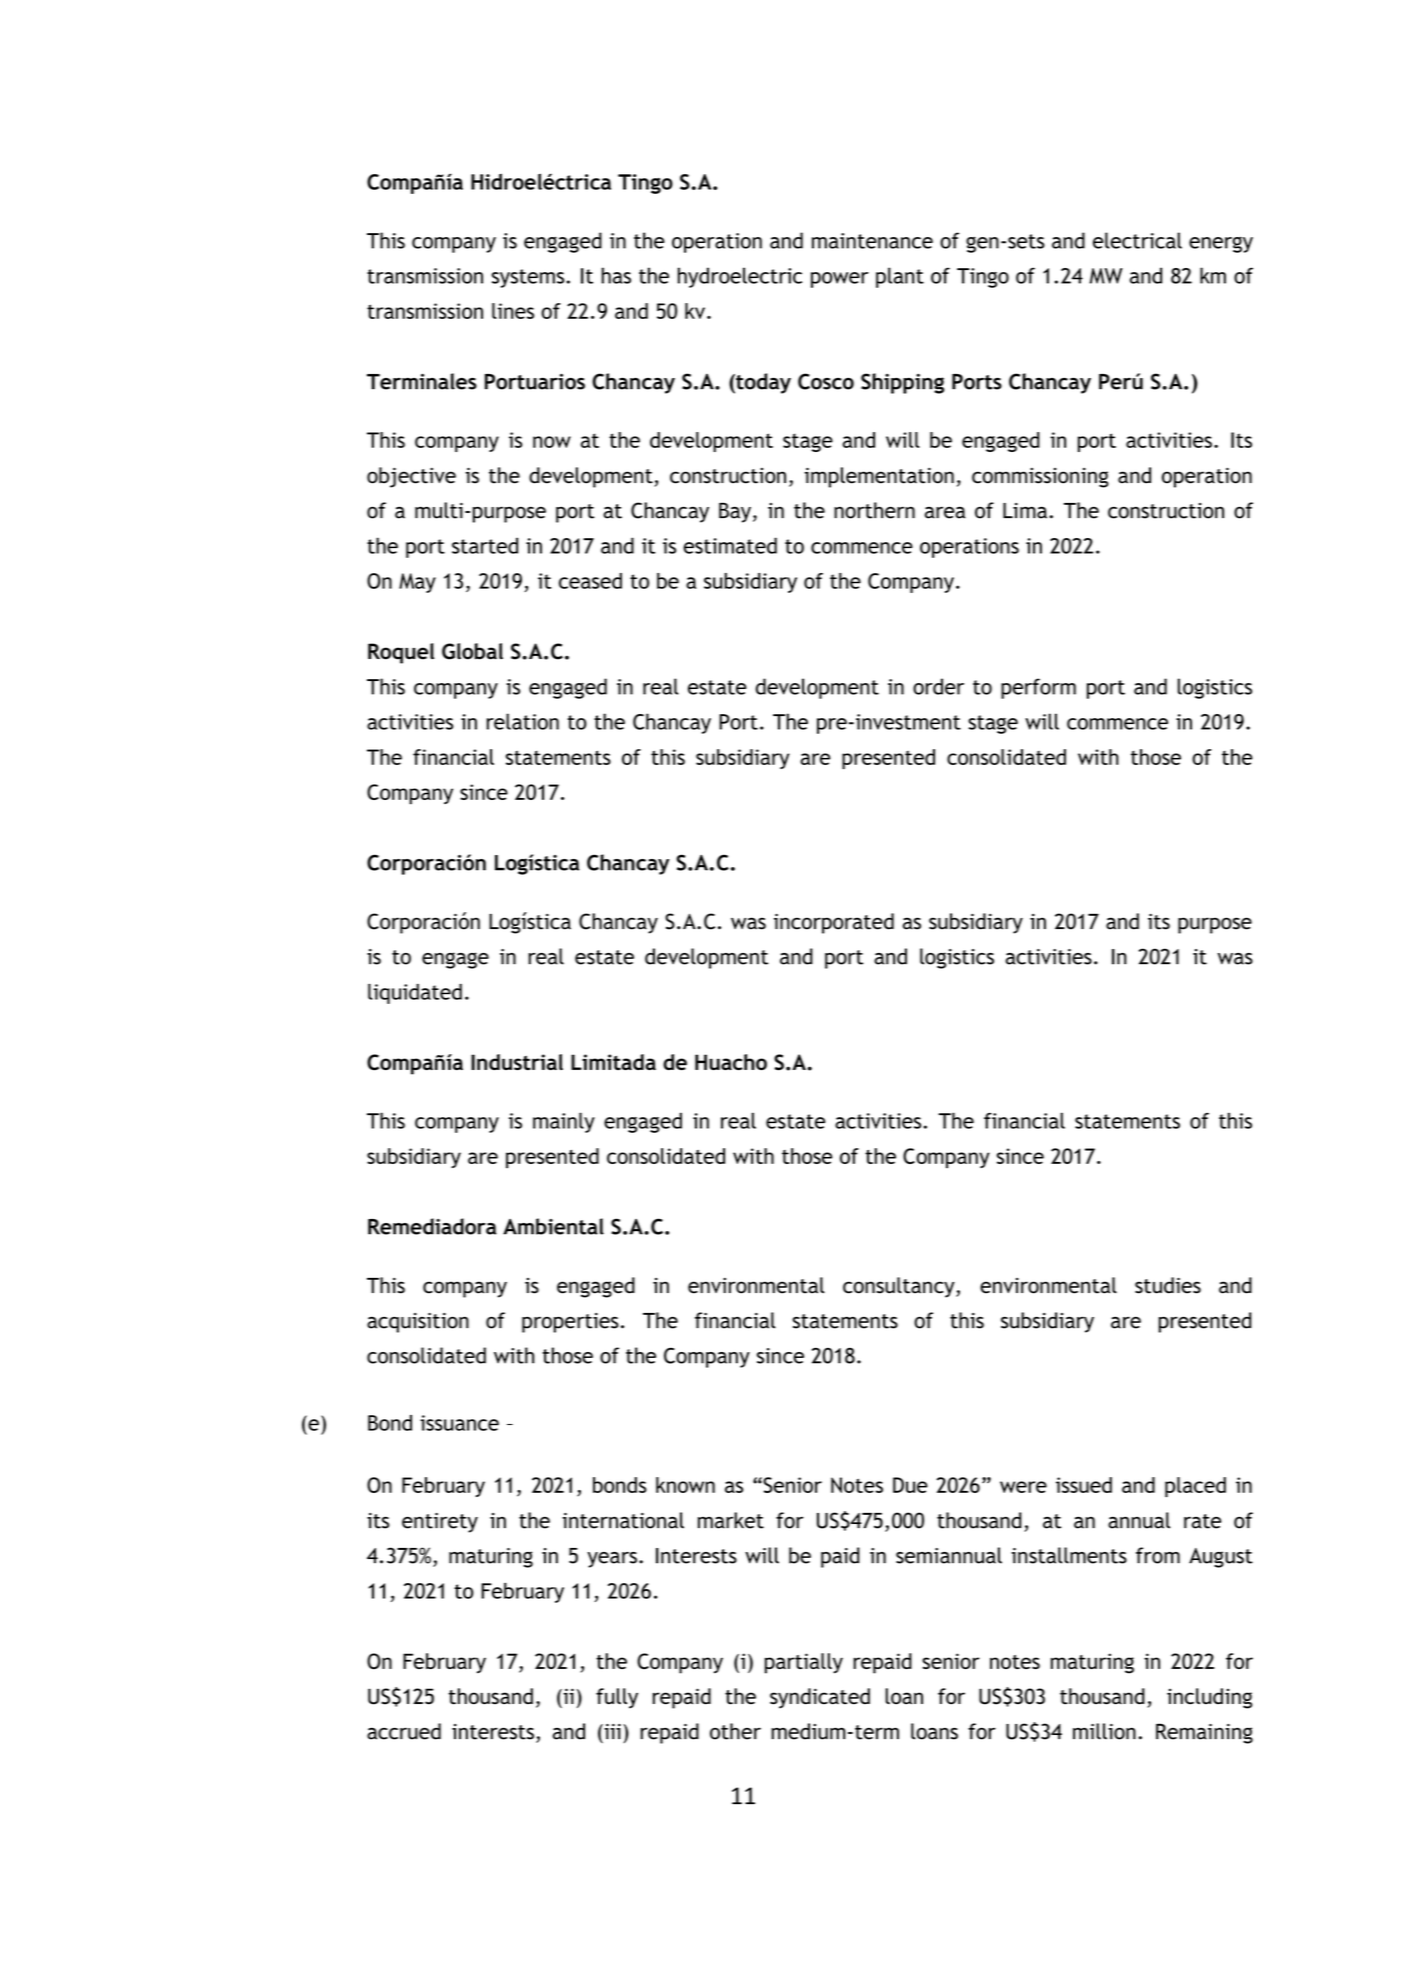 The height and width of the screenshot is (1984, 1402). What do you see at coordinates (528, 278) in the screenshot?
I see `systems` at bounding box center [528, 278].
